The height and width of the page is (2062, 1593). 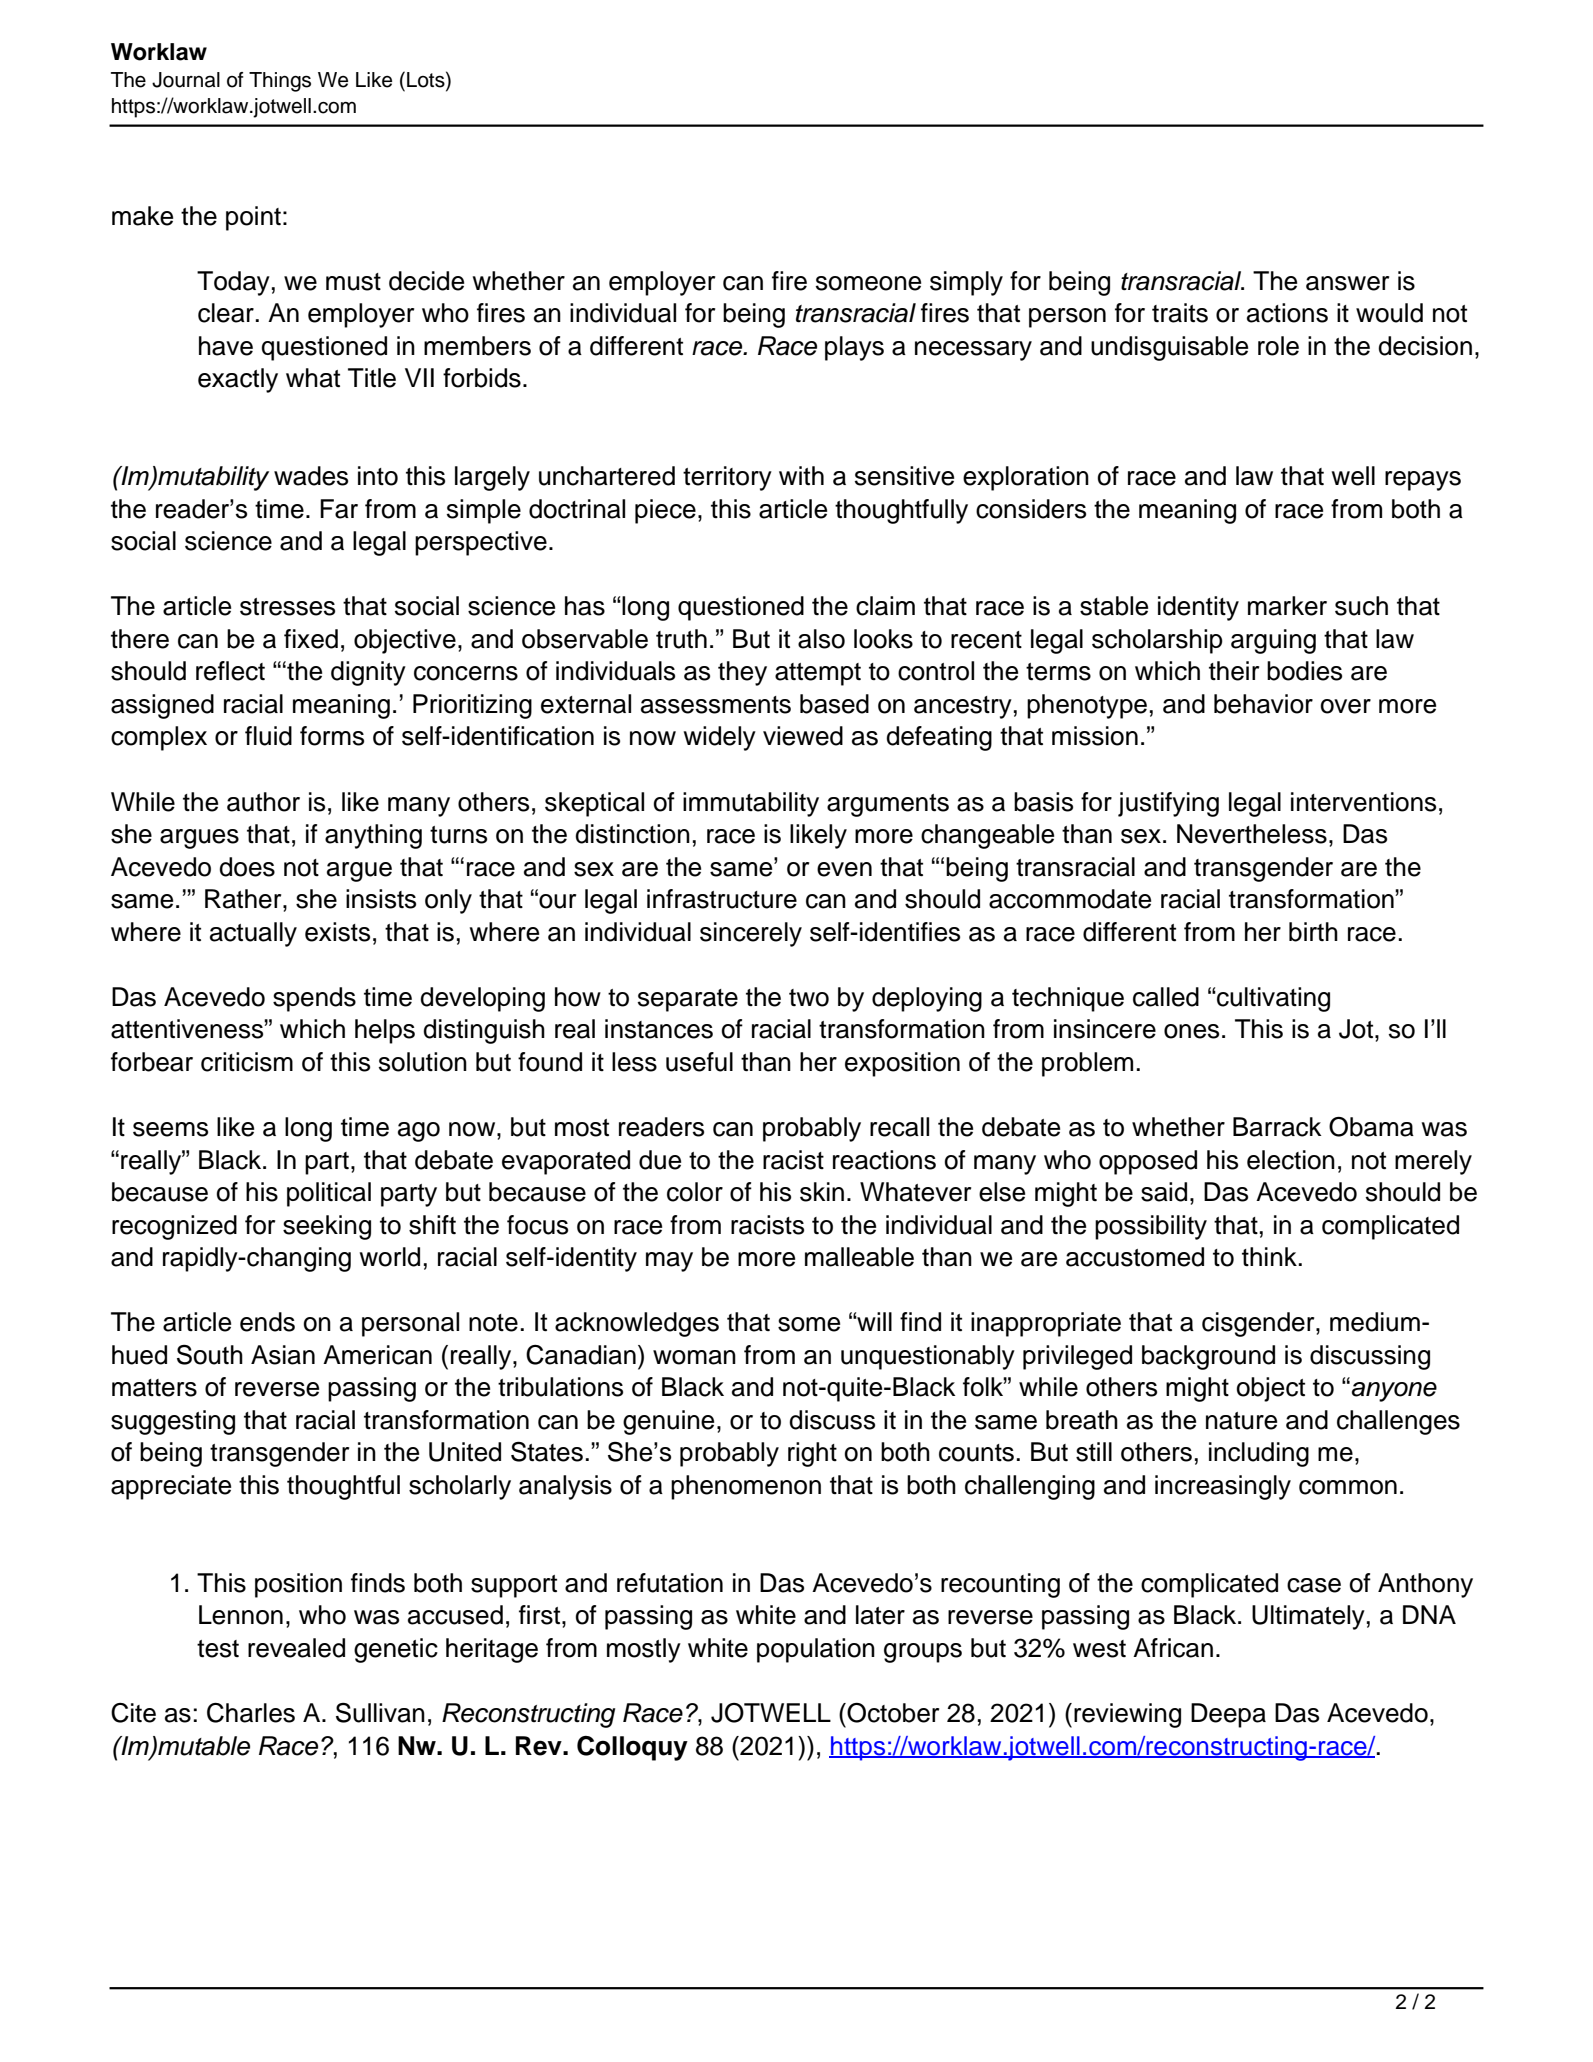 What do you see at coordinates (253, 934) in the page?
I see `actually` at bounding box center [253, 934].
